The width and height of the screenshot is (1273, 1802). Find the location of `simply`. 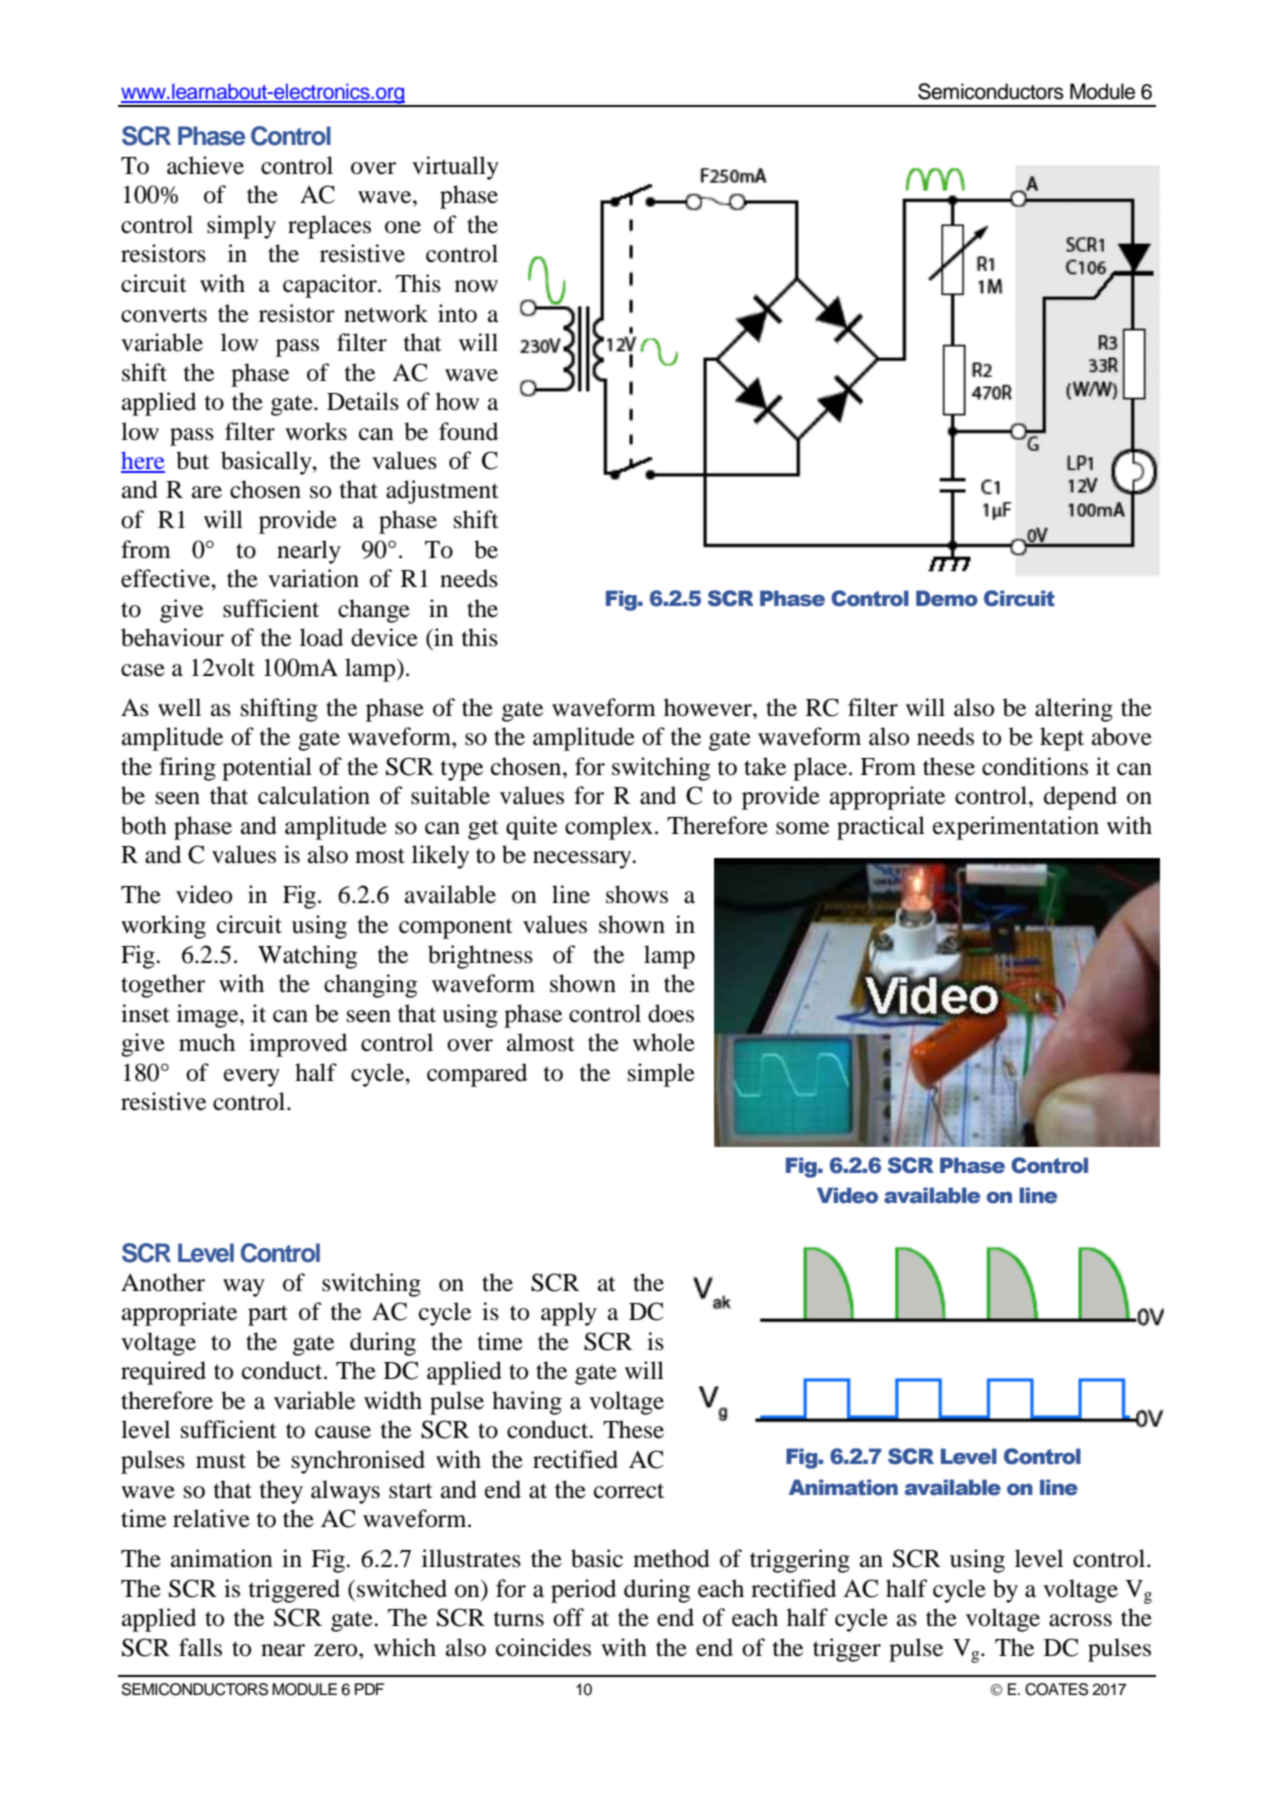

simply is located at coordinates (241, 227).
